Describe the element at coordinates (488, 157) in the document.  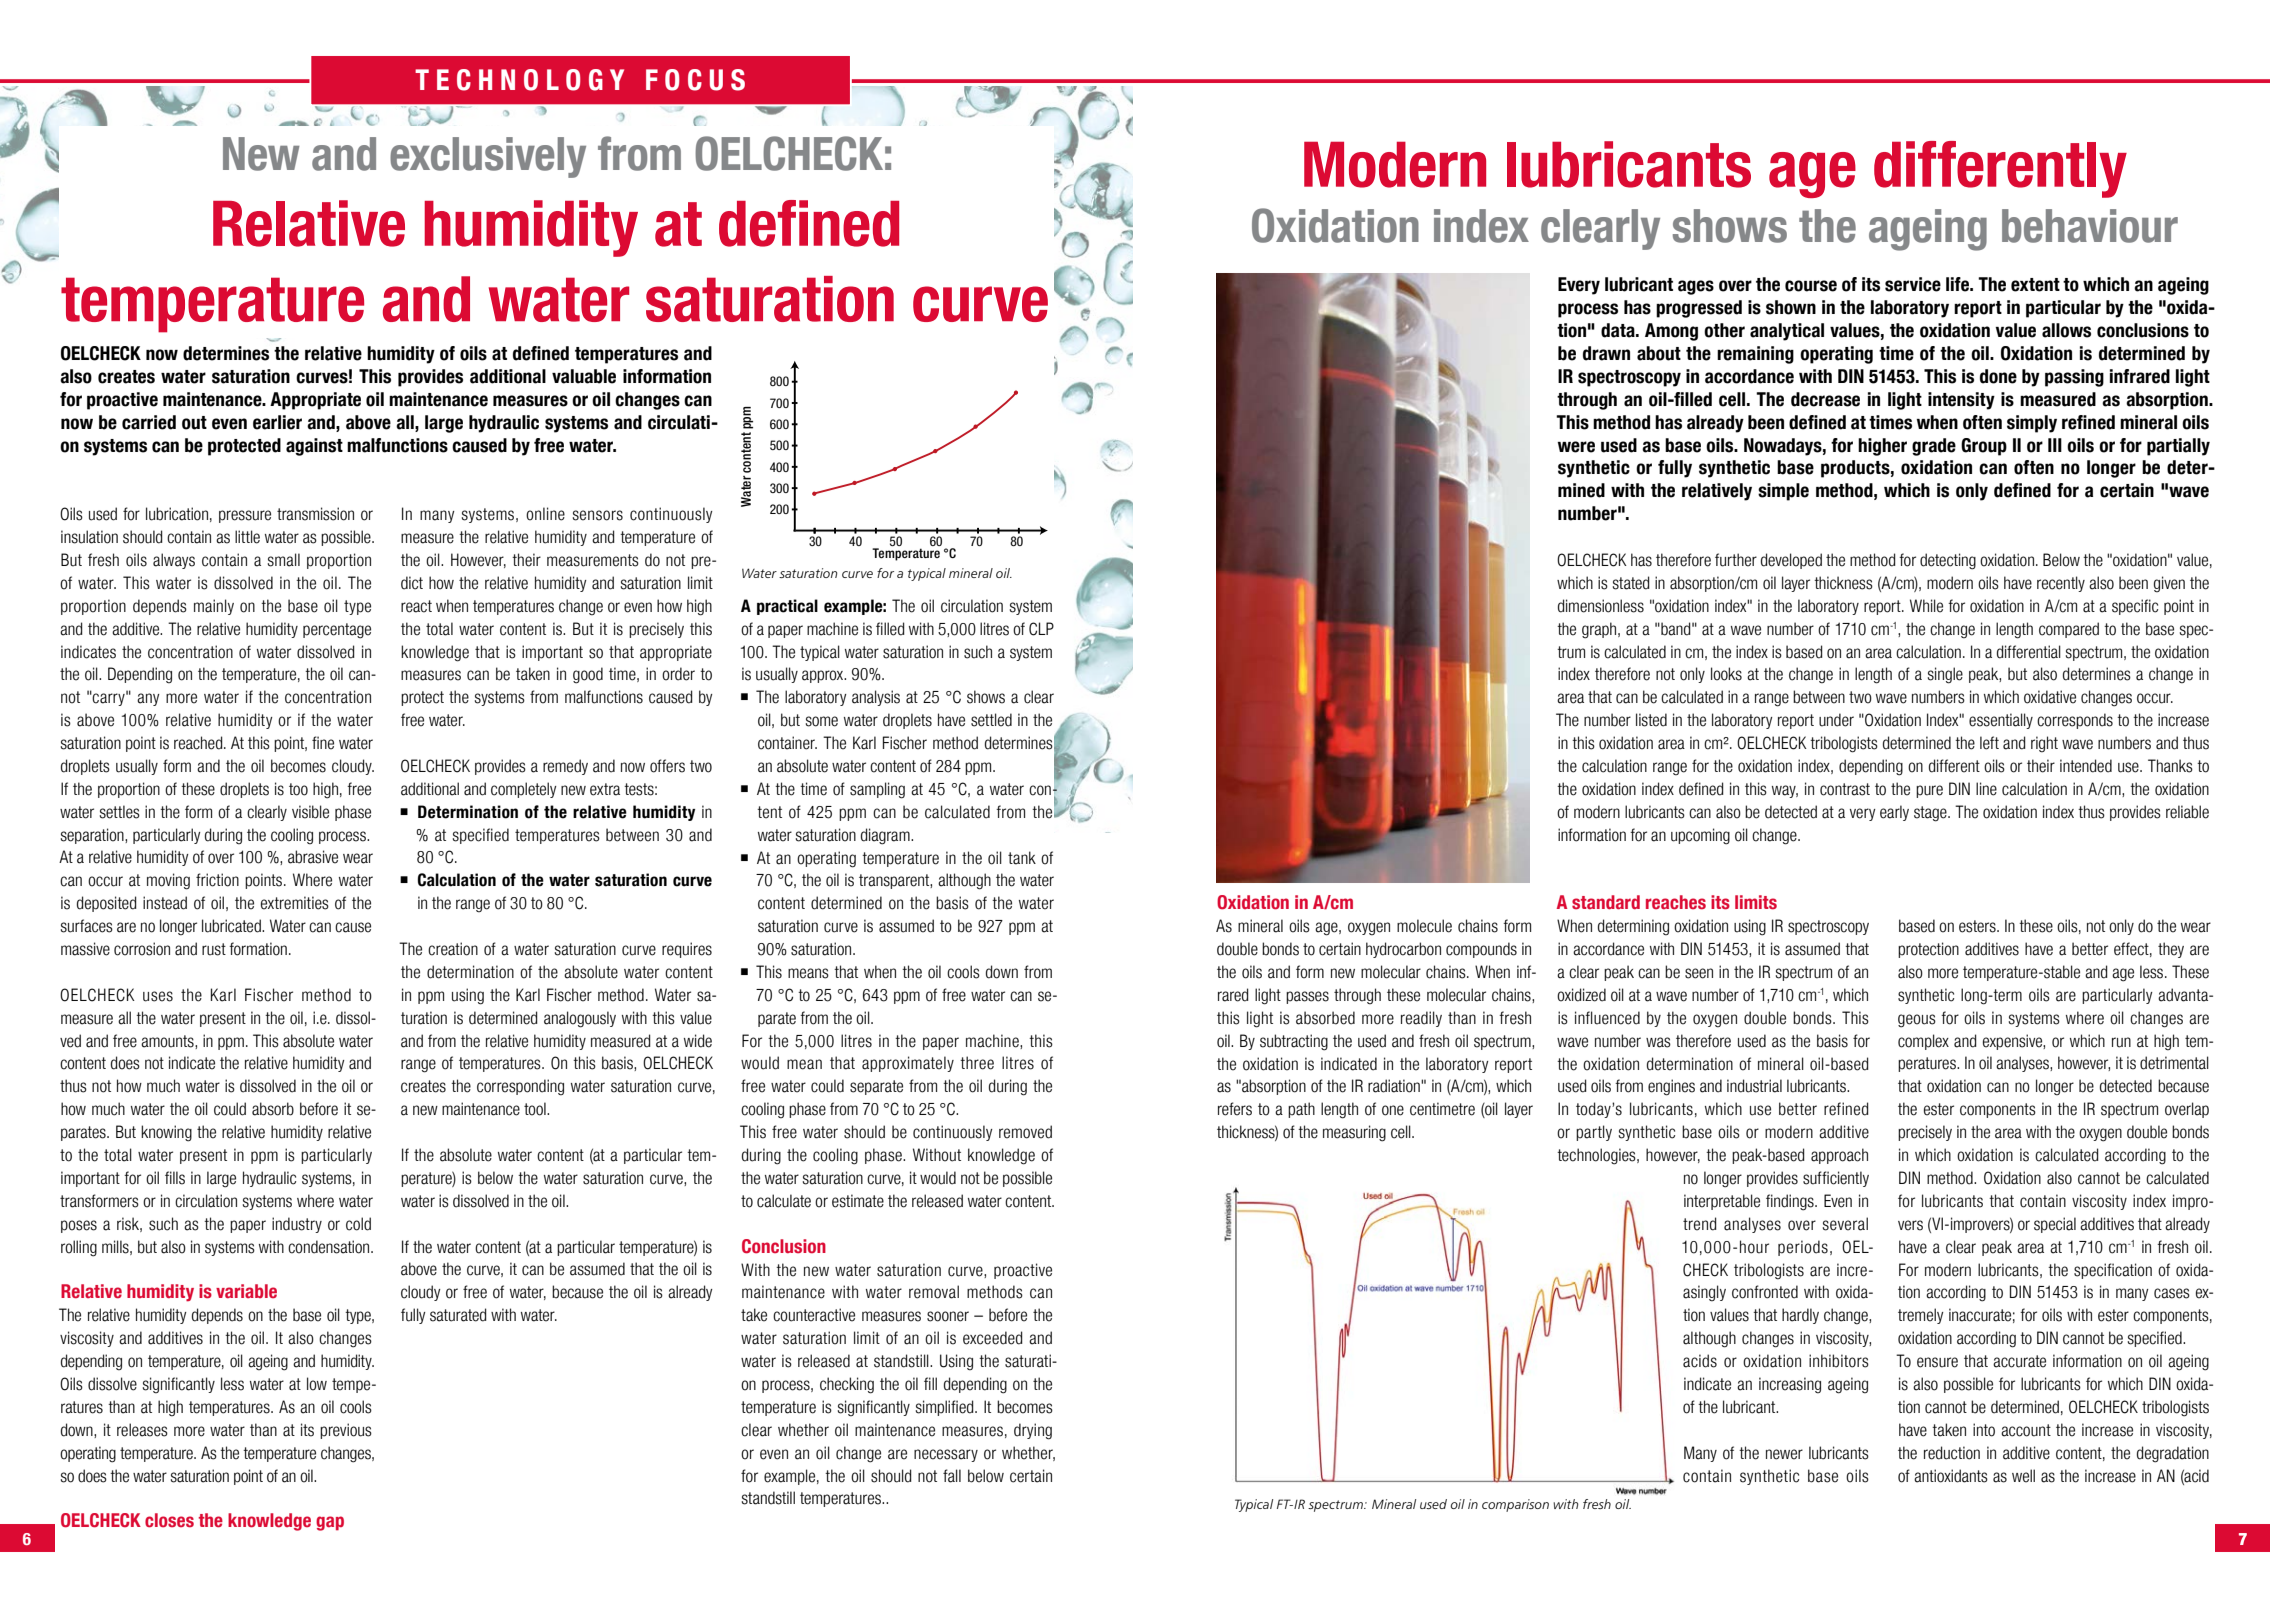
I see `exclusively` at that location.
